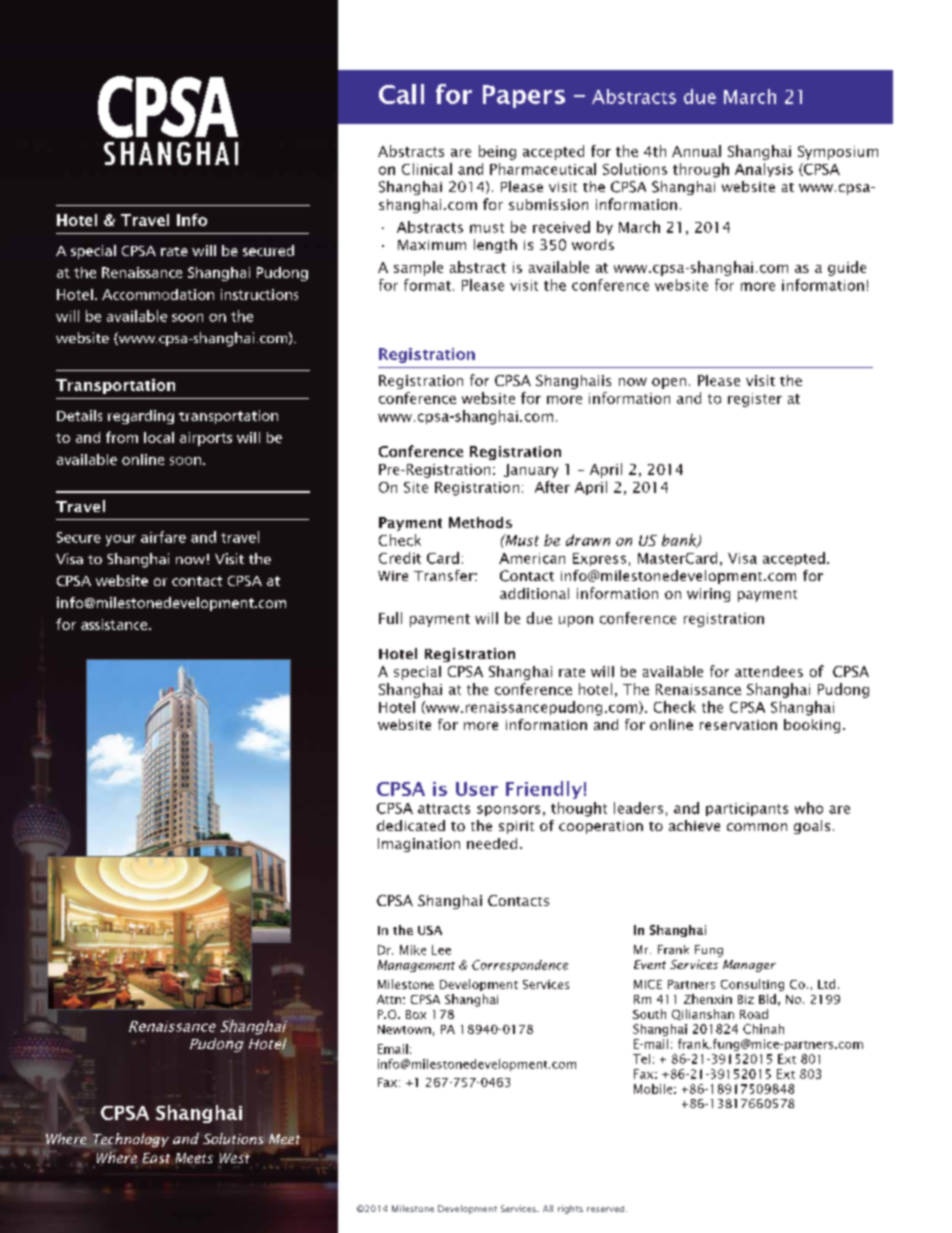 This image has height=1233, width=952. Describe the element at coordinates (749, 966) in the image. I see `Manager` at that location.
